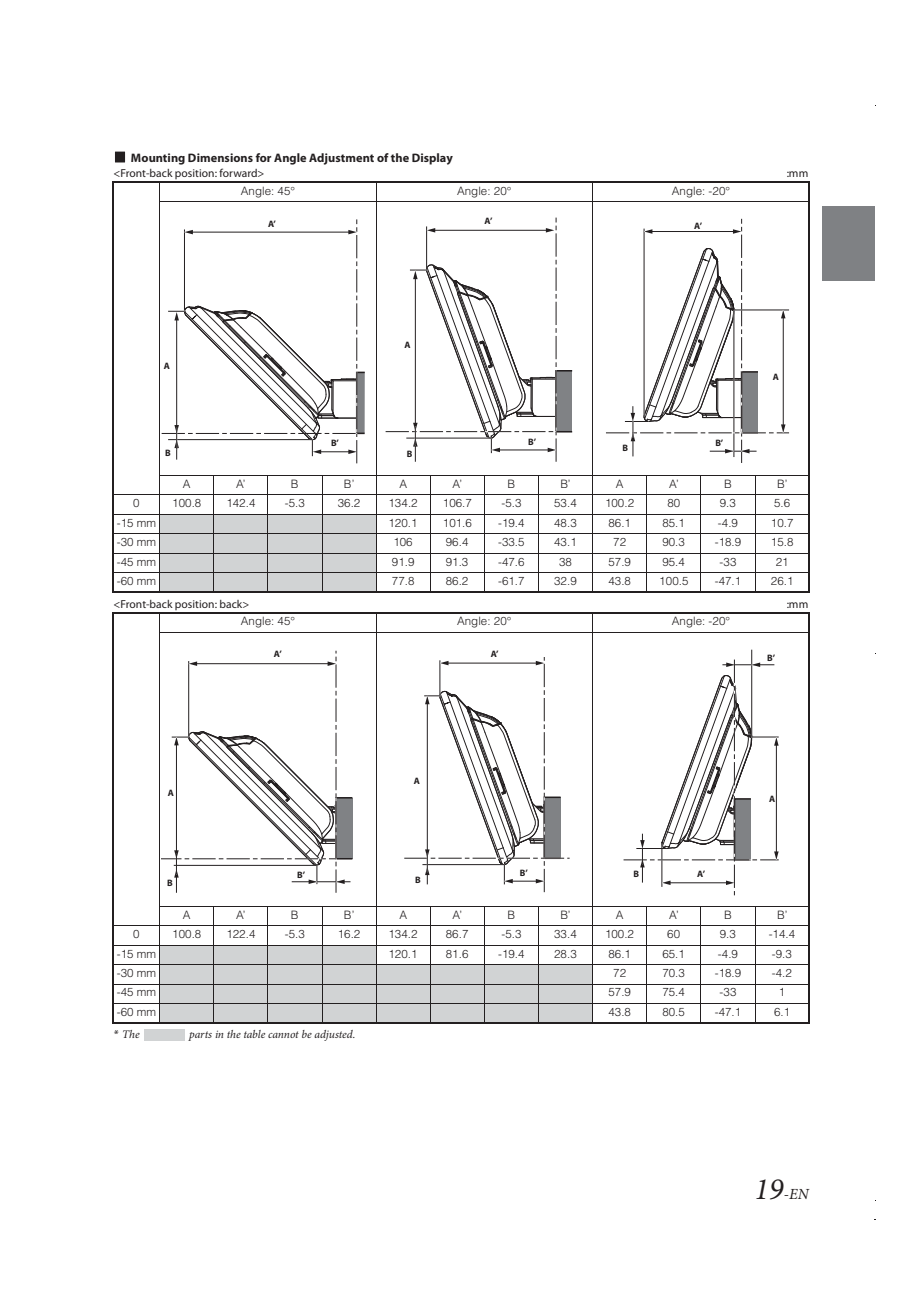 The image size is (924, 1308). What do you see at coordinates (158, 159) in the document?
I see `Mounting` at bounding box center [158, 159].
